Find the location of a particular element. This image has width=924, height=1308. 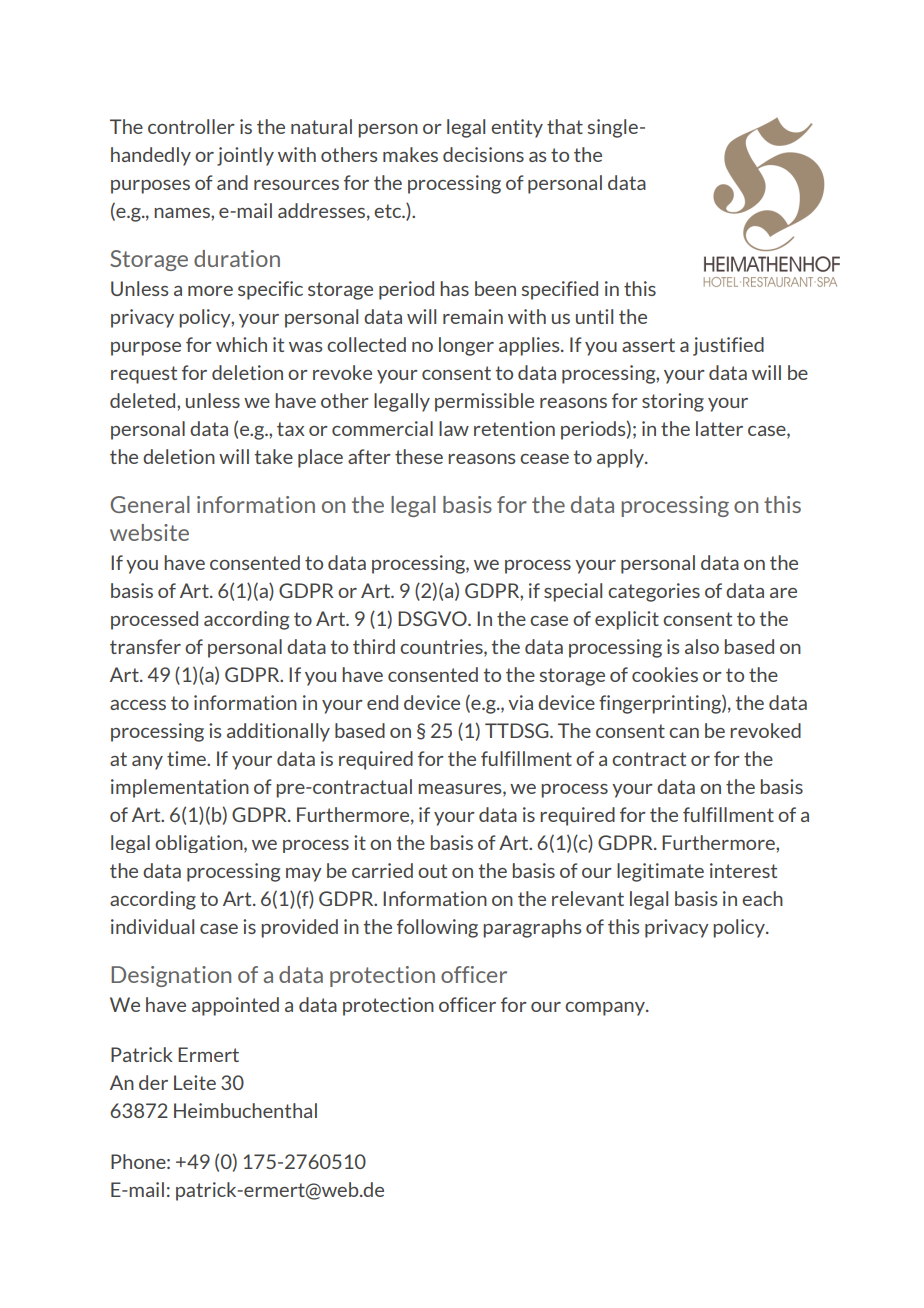

apply is located at coordinates (622, 458).
